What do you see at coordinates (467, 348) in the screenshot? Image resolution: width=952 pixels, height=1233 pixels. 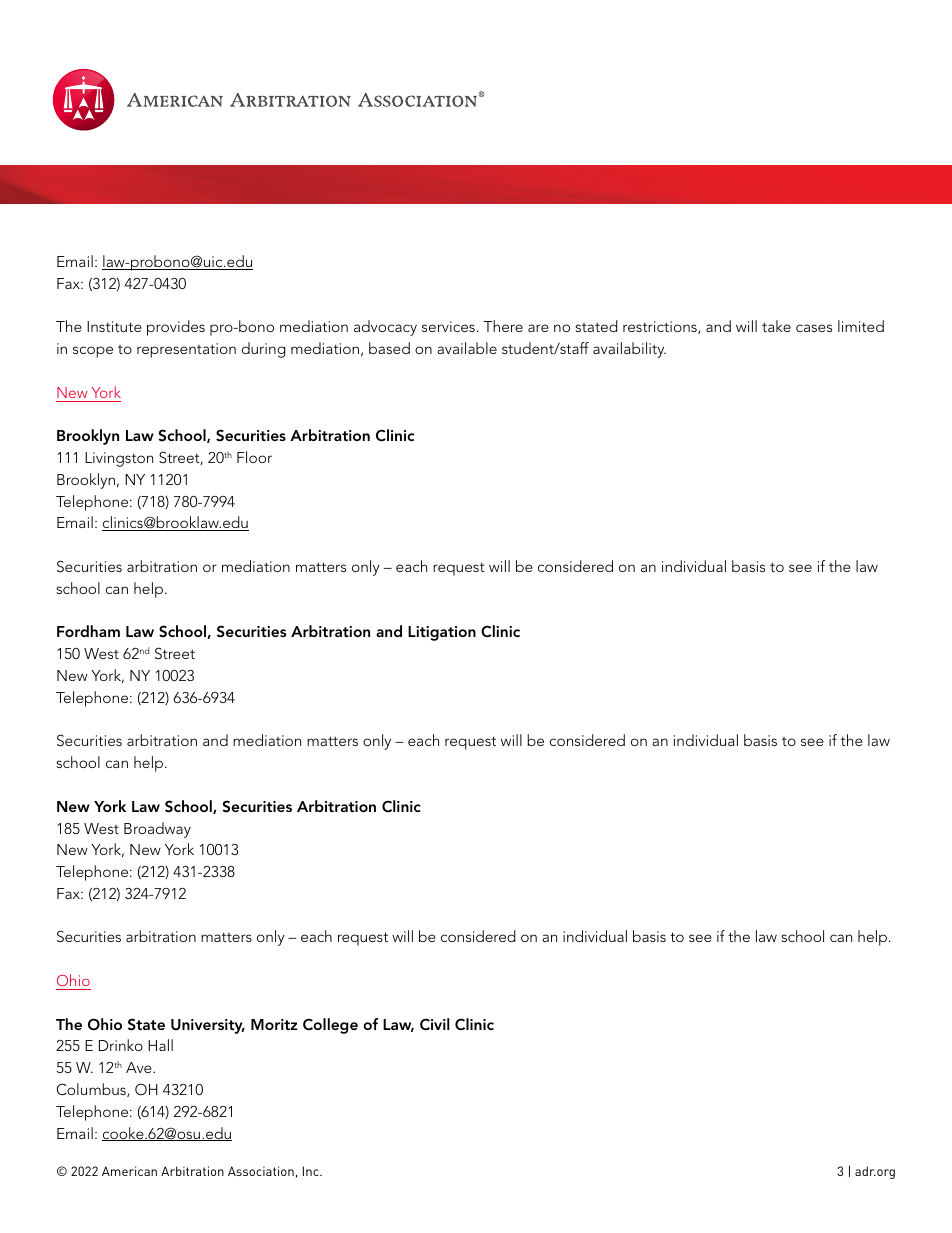 I see `available` at bounding box center [467, 348].
